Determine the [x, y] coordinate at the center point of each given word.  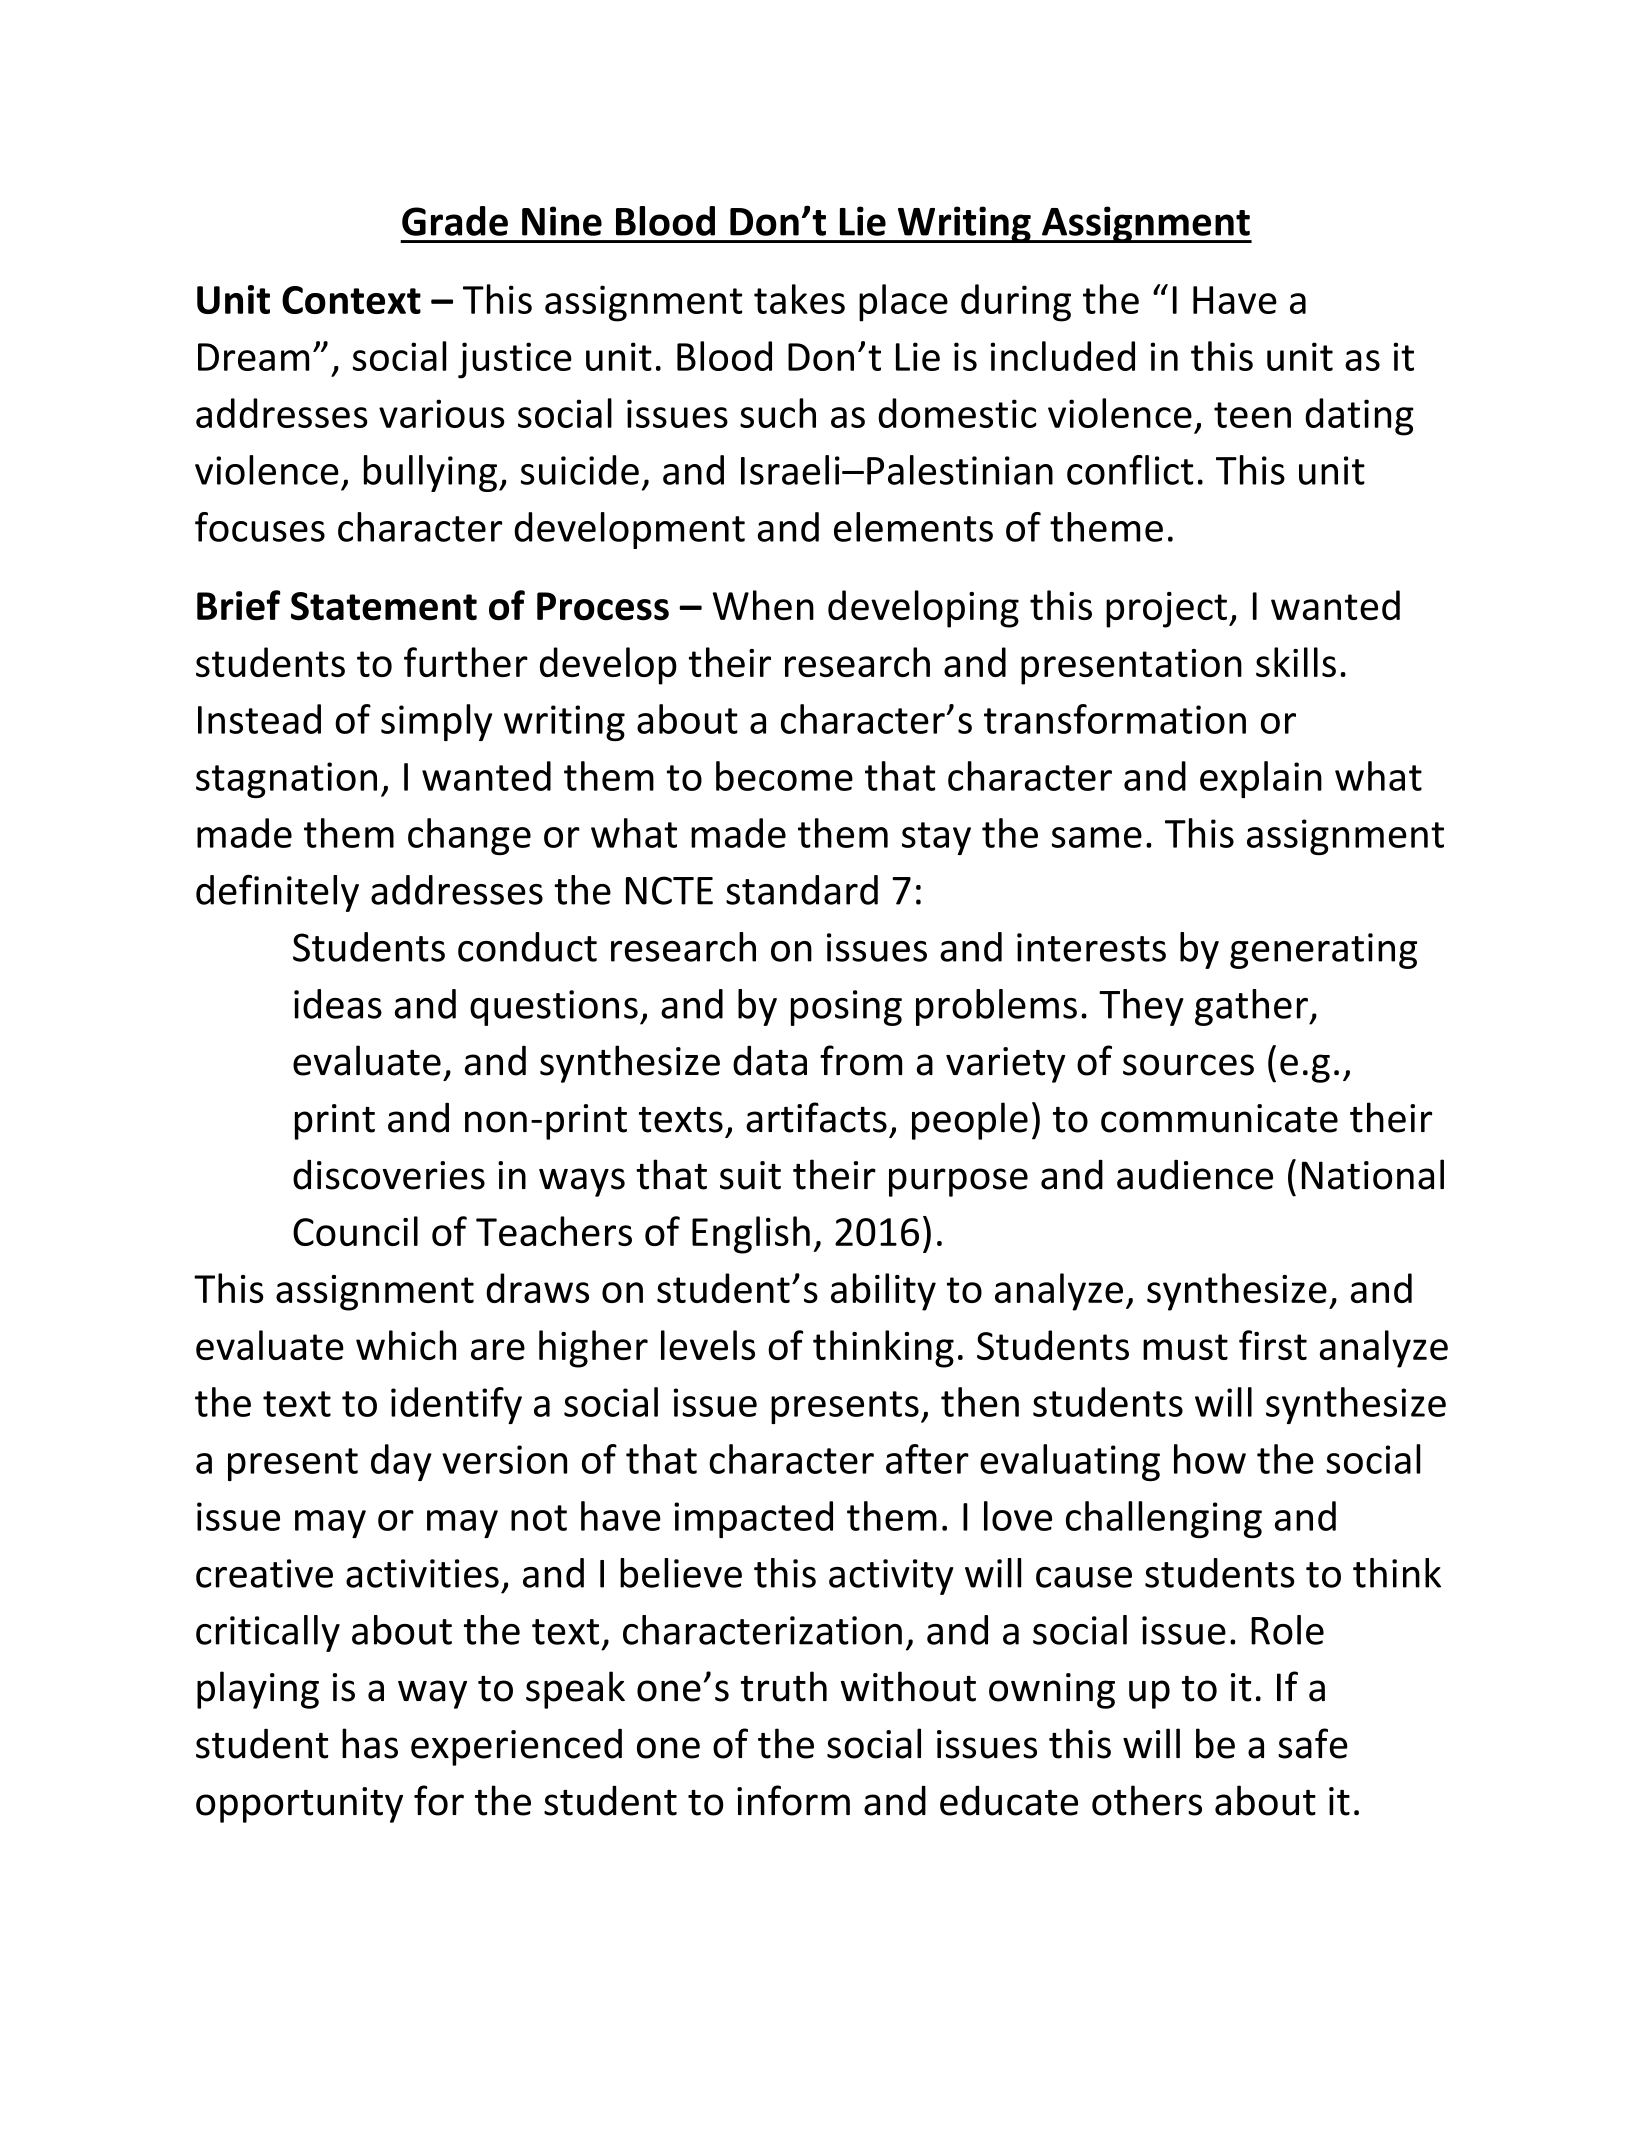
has [370, 1743]
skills [1296, 662]
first [1273, 1345]
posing [846, 1008]
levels [708, 1345]
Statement [384, 606]
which [406, 1345]
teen [1252, 415]
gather [1252, 1007]
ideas [338, 1004]
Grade [455, 221]
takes [799, 299]
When [763, 605]
